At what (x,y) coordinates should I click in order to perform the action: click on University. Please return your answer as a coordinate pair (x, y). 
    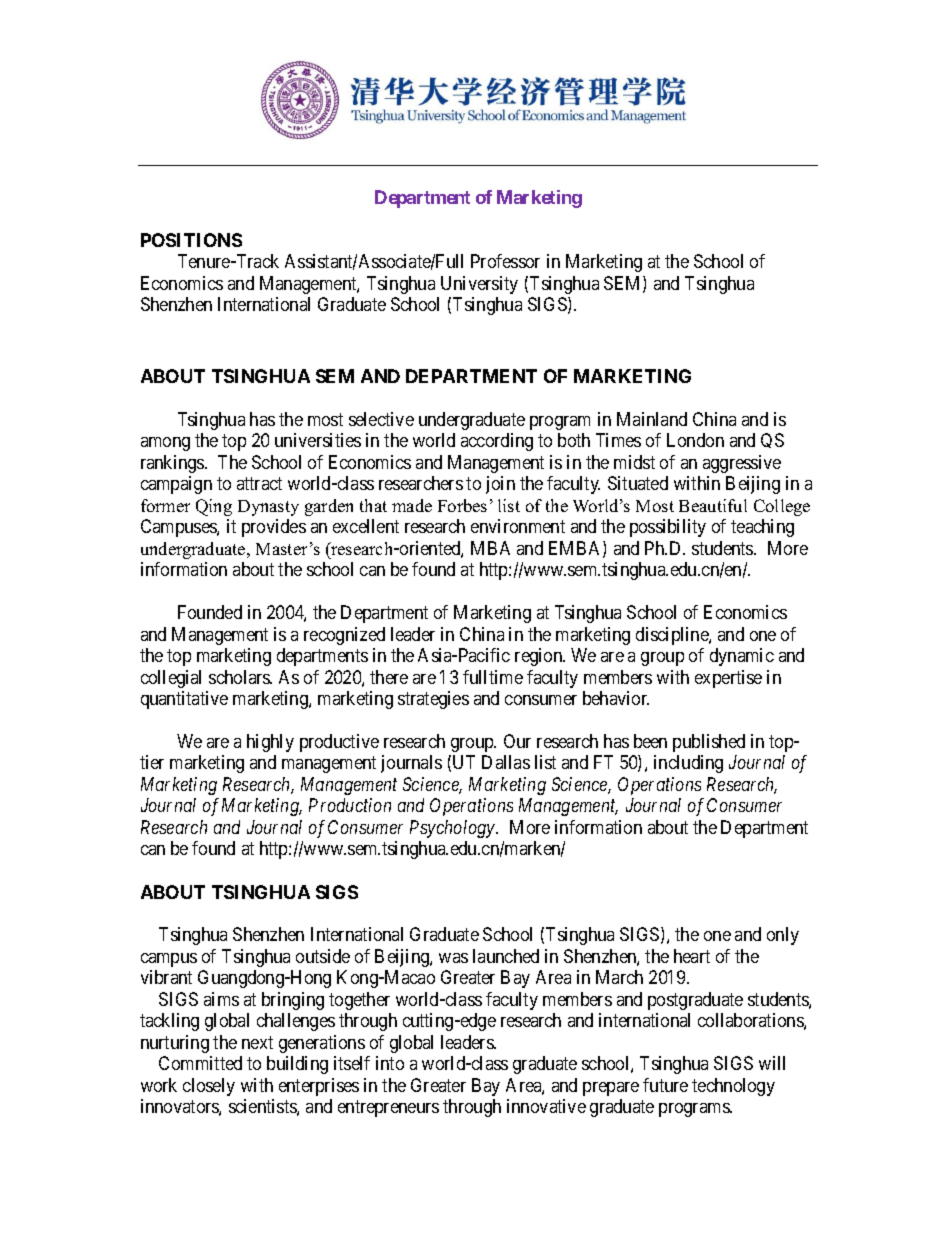
    Looking at the image, I should click on (479, 285).
